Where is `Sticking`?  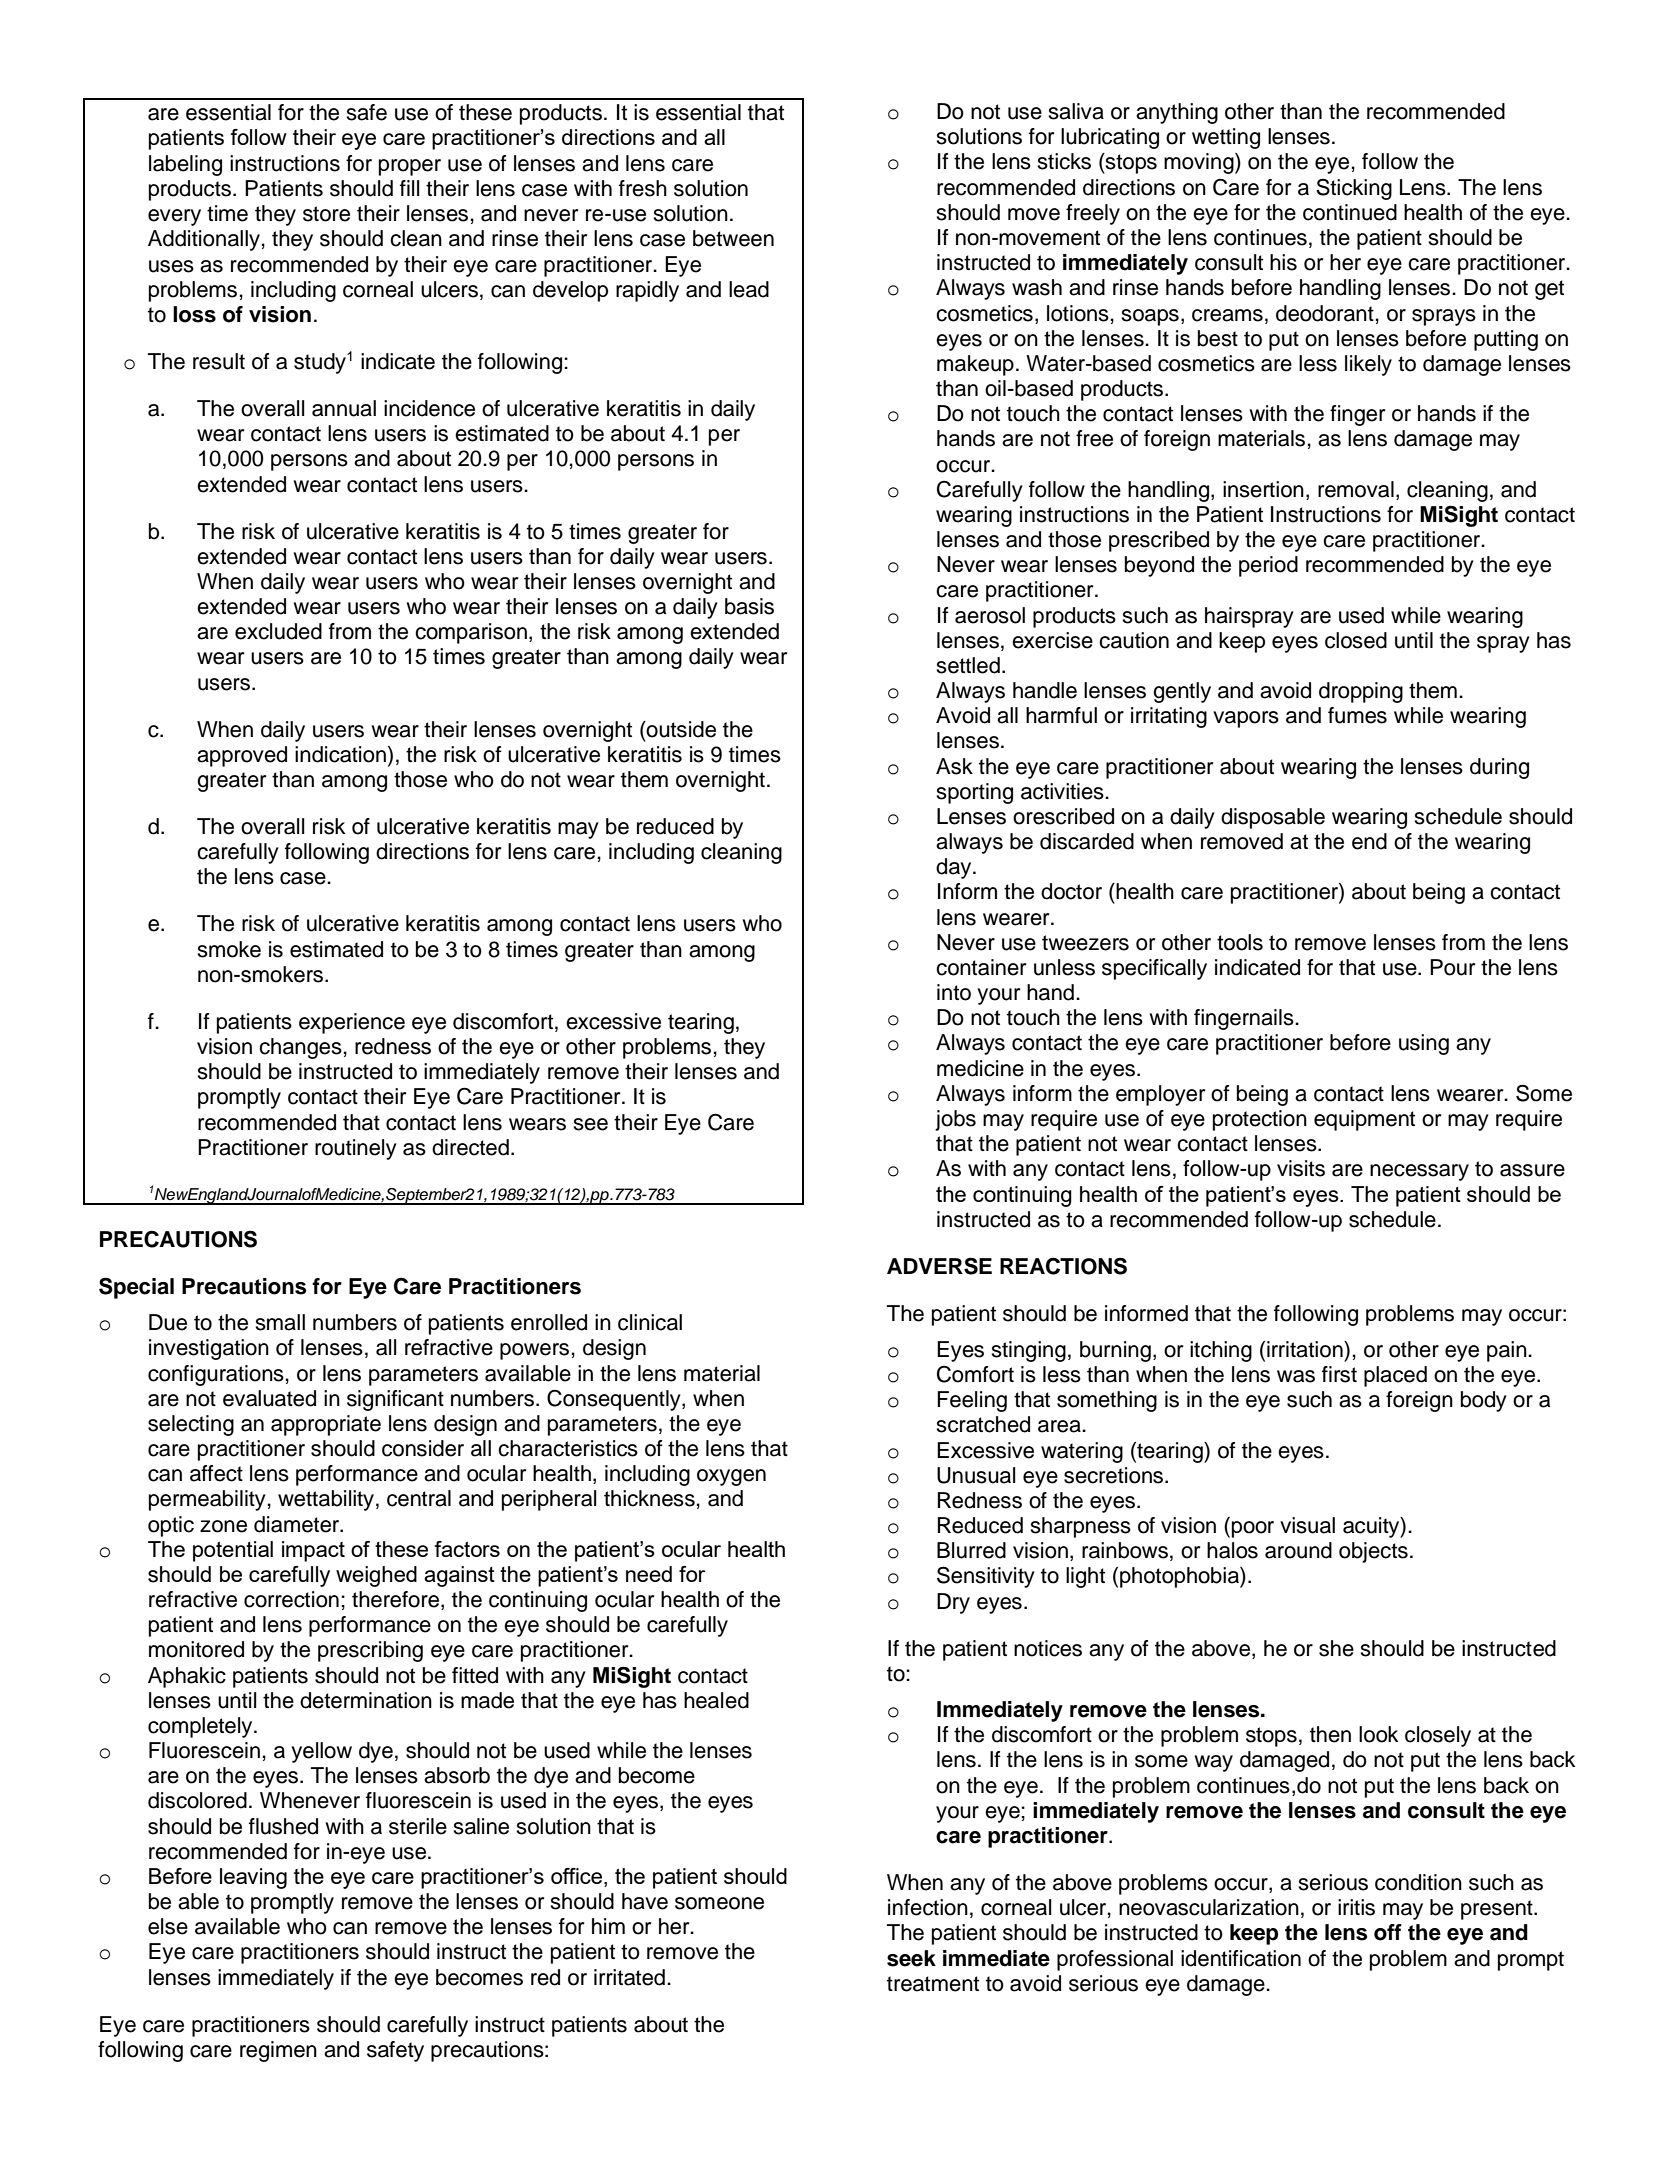
Sticking is located at coordinates (1354, 189).
